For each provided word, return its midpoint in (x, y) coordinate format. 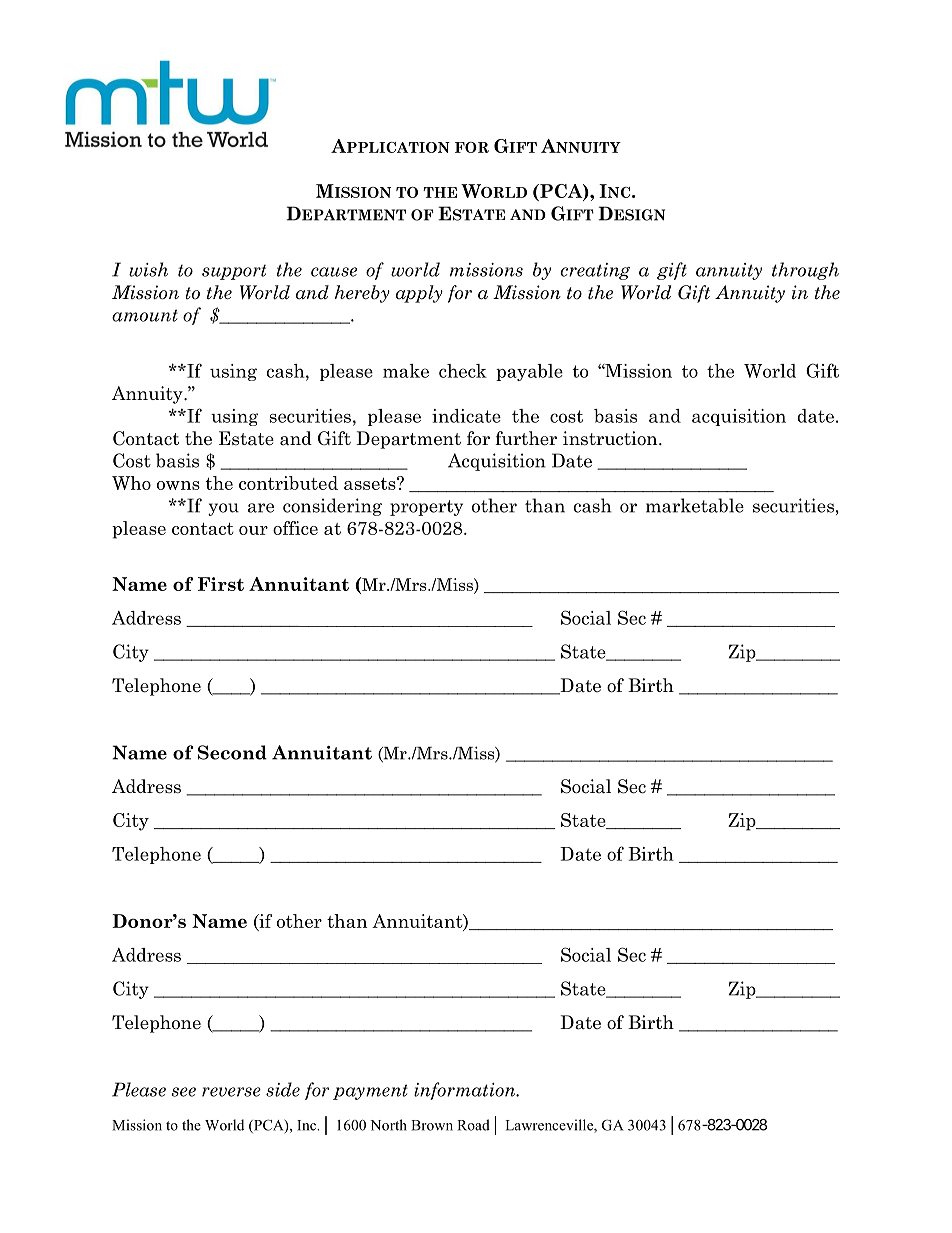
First (221, 584)
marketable (695, 505)
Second (232, 752)
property (426, 508)
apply (419, 294)
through (805, 271)
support (234, 272)
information (466, 1091)
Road (473, 1125)
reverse (231, 1092)
